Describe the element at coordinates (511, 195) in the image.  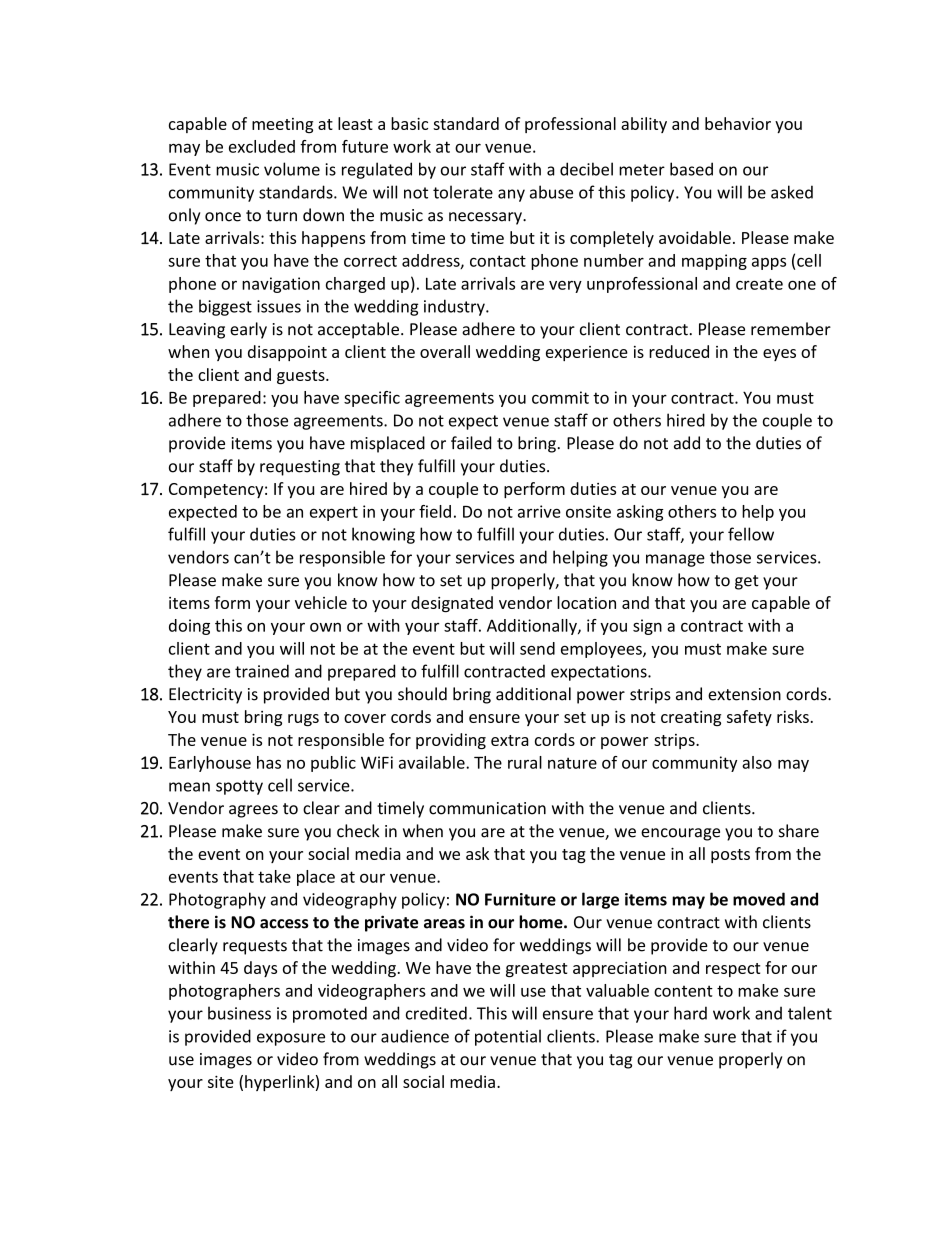
I see `any` at that location.
